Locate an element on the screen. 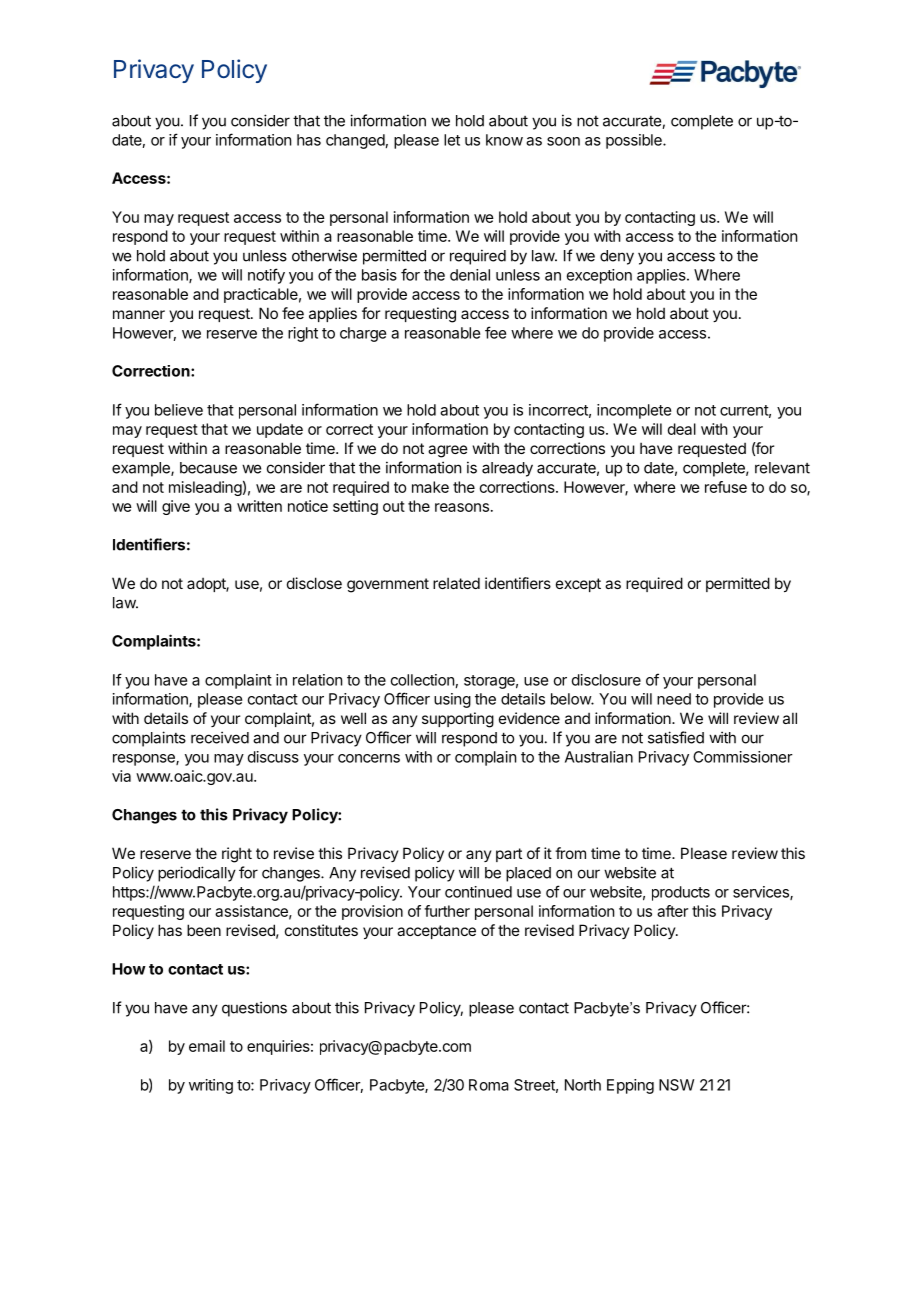  need is located at coordinates (674, 699).
